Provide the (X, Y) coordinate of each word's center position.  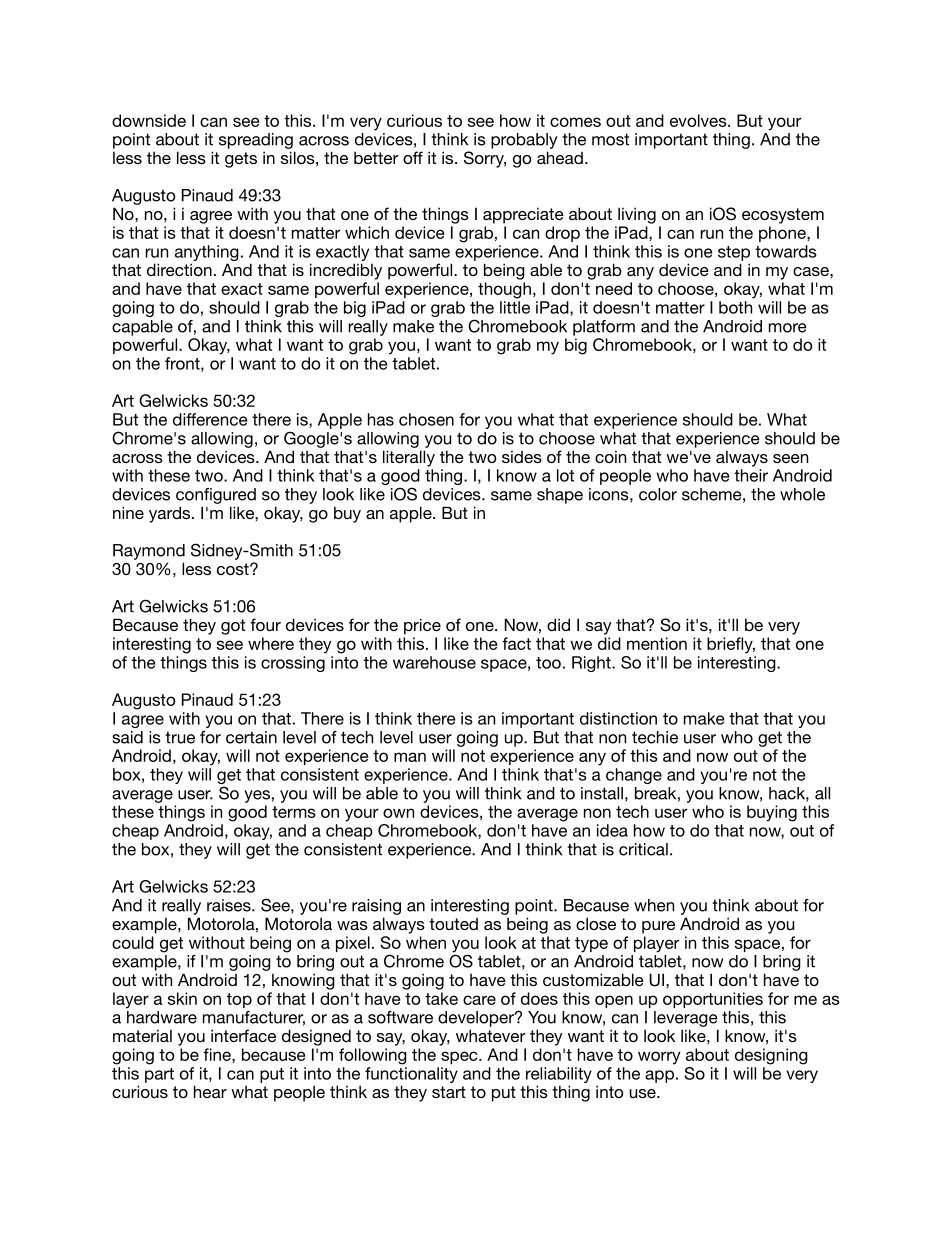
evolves (699, 120)
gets (241, 160)
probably (524, 141)
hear (210, 1091)
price (422, 626)
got (233, 627)
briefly (731, 645)
